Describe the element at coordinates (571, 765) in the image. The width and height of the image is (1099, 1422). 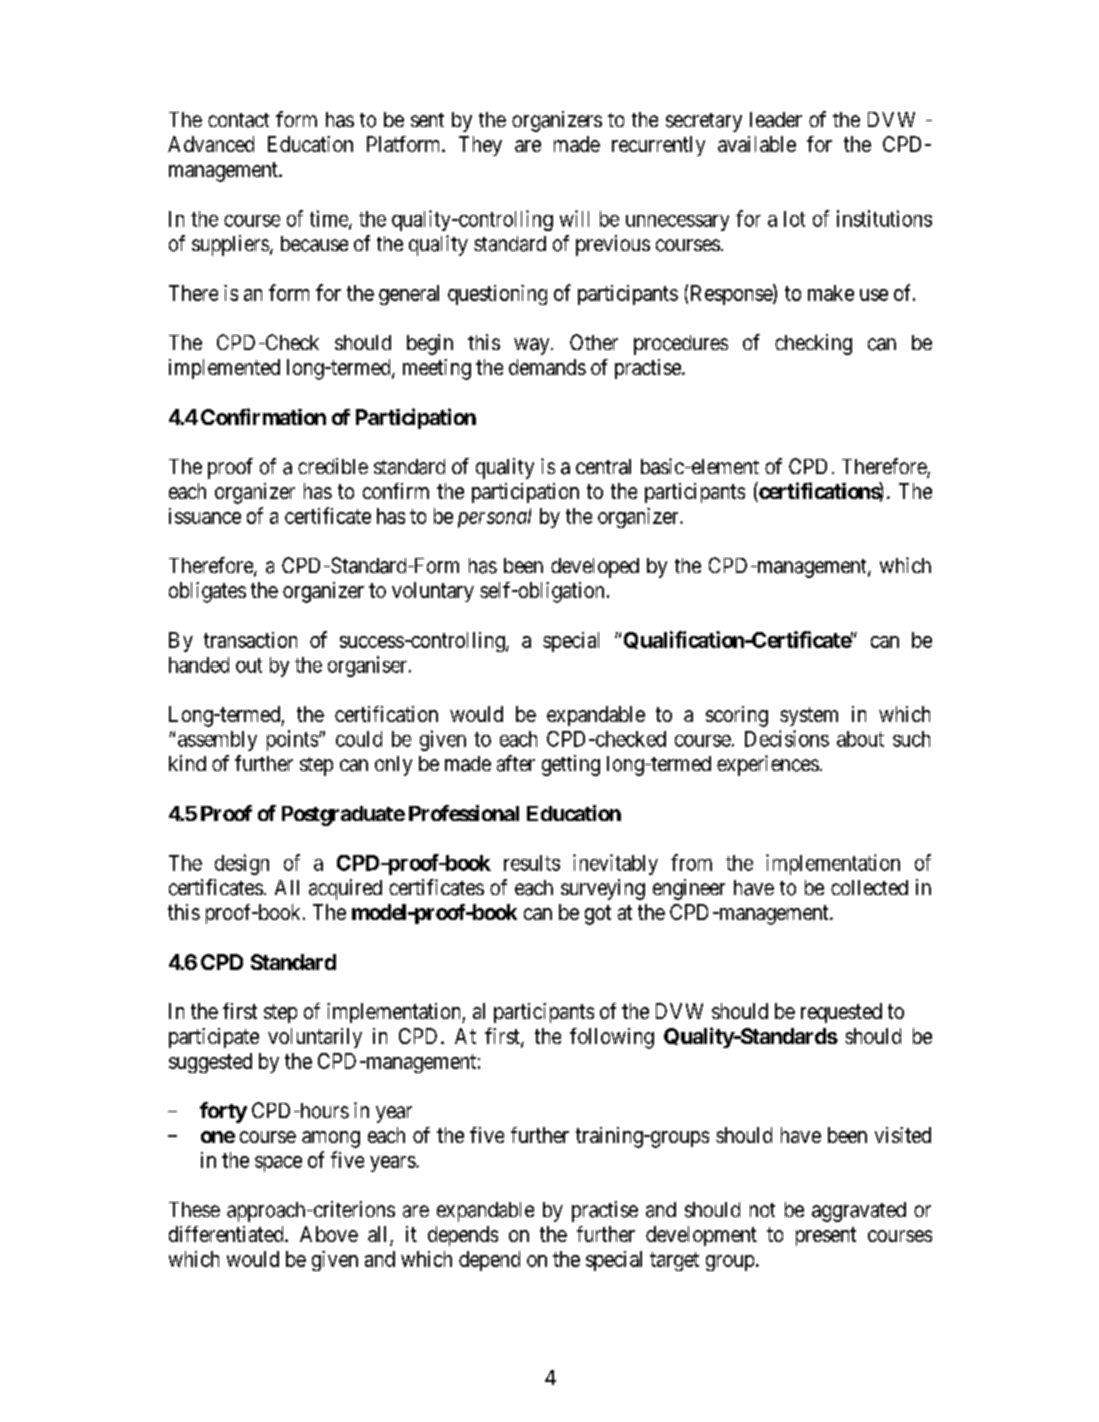
I see `getting` at that location.
